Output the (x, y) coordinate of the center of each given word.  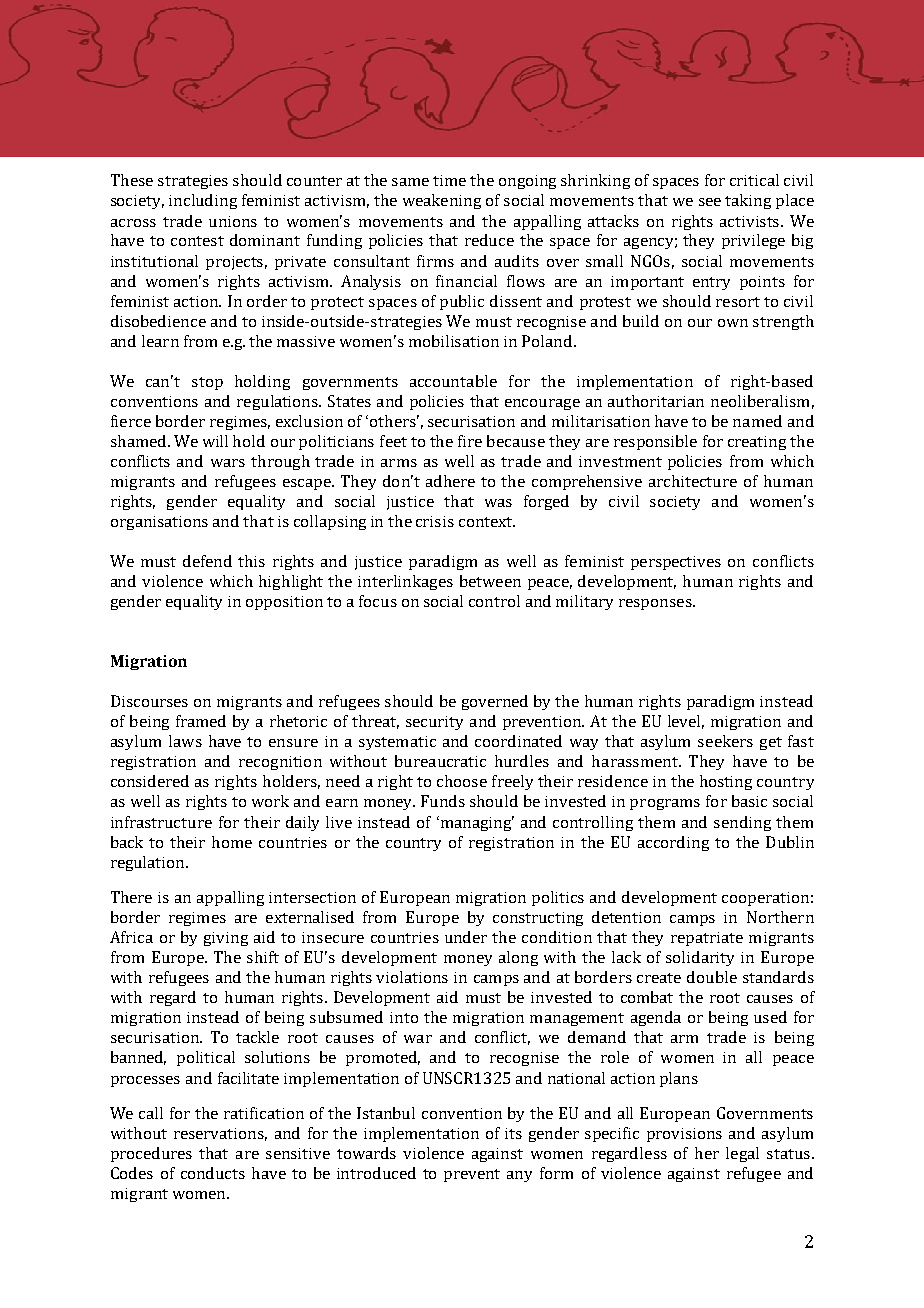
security (434, 723)
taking (748, 201)
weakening (442, 201)
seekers (725, 741)
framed (201, 721)
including (203, 201)
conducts (213, 1173)
